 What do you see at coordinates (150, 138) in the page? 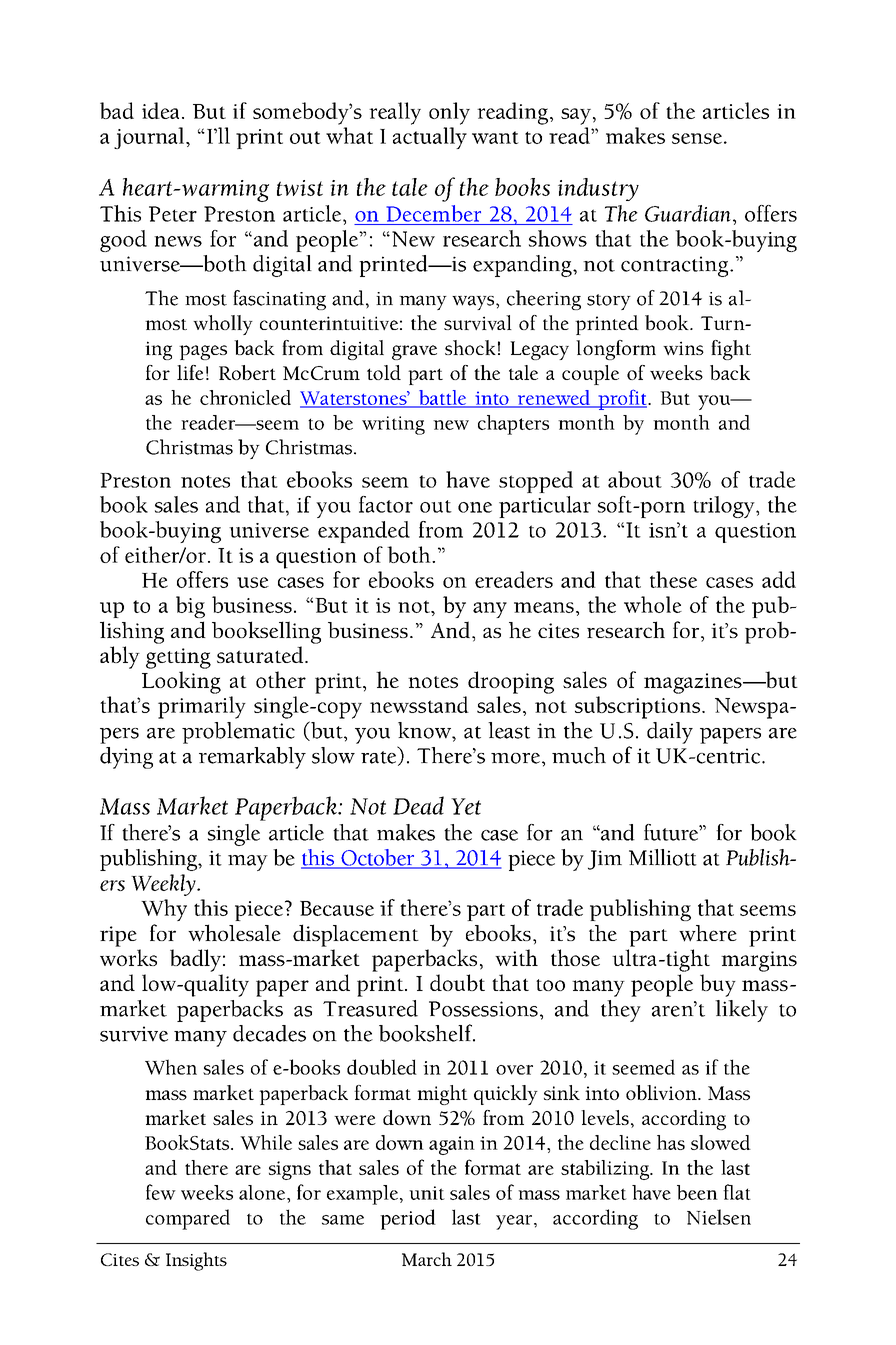
I see `journal` at bounding box center [150, 138].
